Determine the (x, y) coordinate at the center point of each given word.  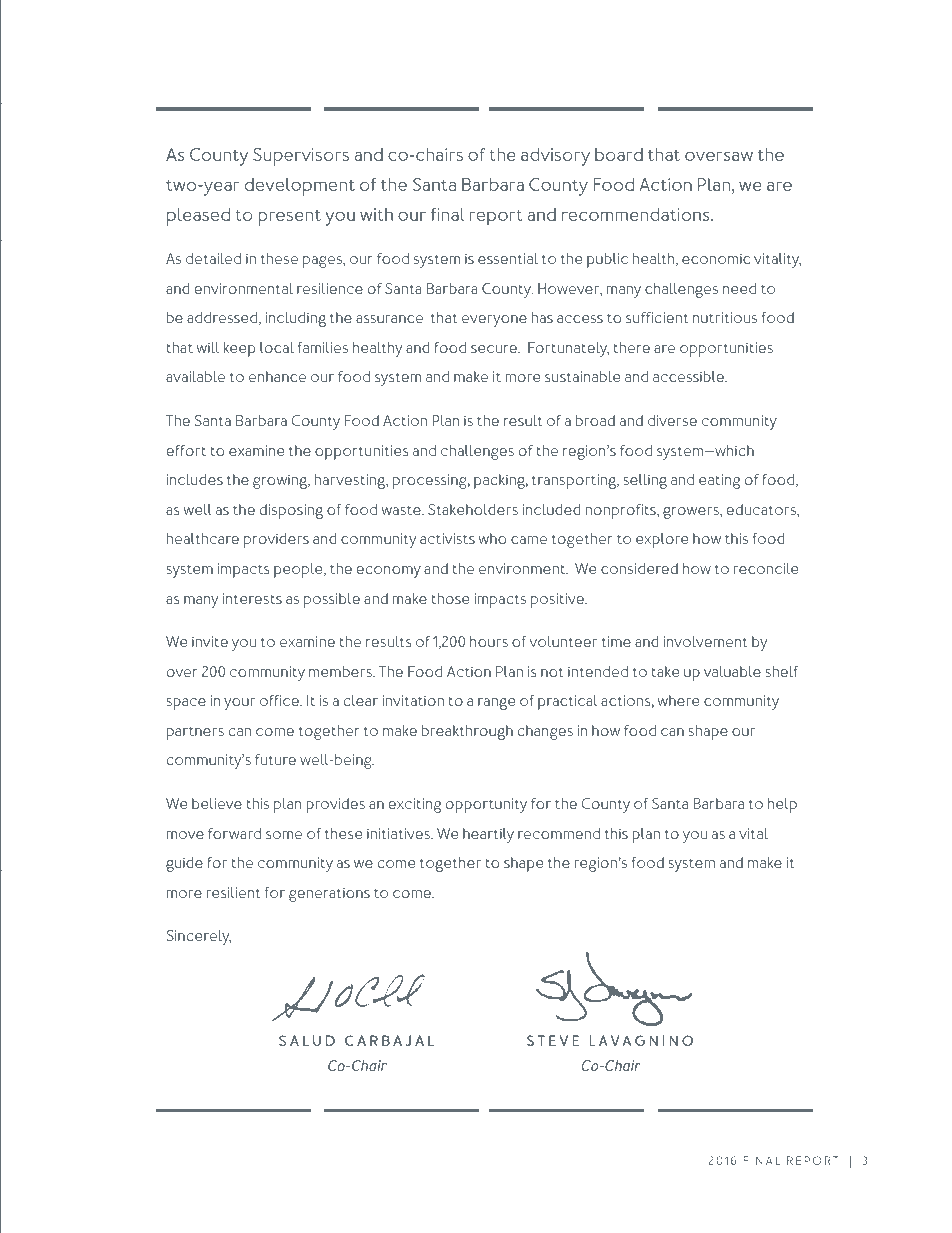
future (275, 759)
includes (195, 479)
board (619, 154)
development (300, 187)
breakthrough (467, 732)
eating (719, 481)
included (552, 509)
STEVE (553, 1040)
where (679, 700)
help (782, 805)
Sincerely (199, 937)
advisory (555, 157)
